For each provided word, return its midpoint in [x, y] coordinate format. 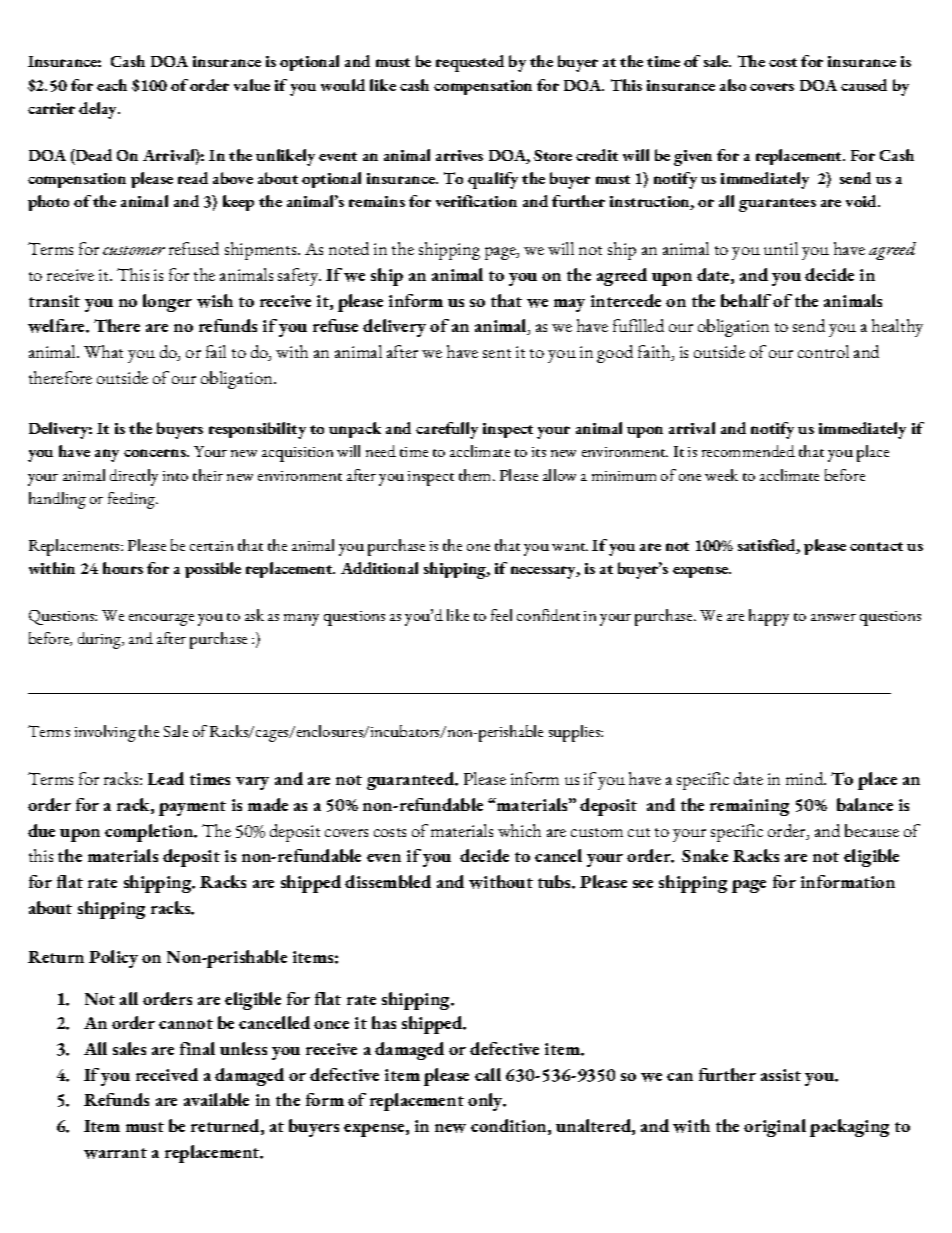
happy [769, 617]
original [775, 1128]
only [487, 1102]
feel [501, 615]
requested [470, 63]
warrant [115, 1153]
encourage [161, 620]
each [112, 85]
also [733, 85]
